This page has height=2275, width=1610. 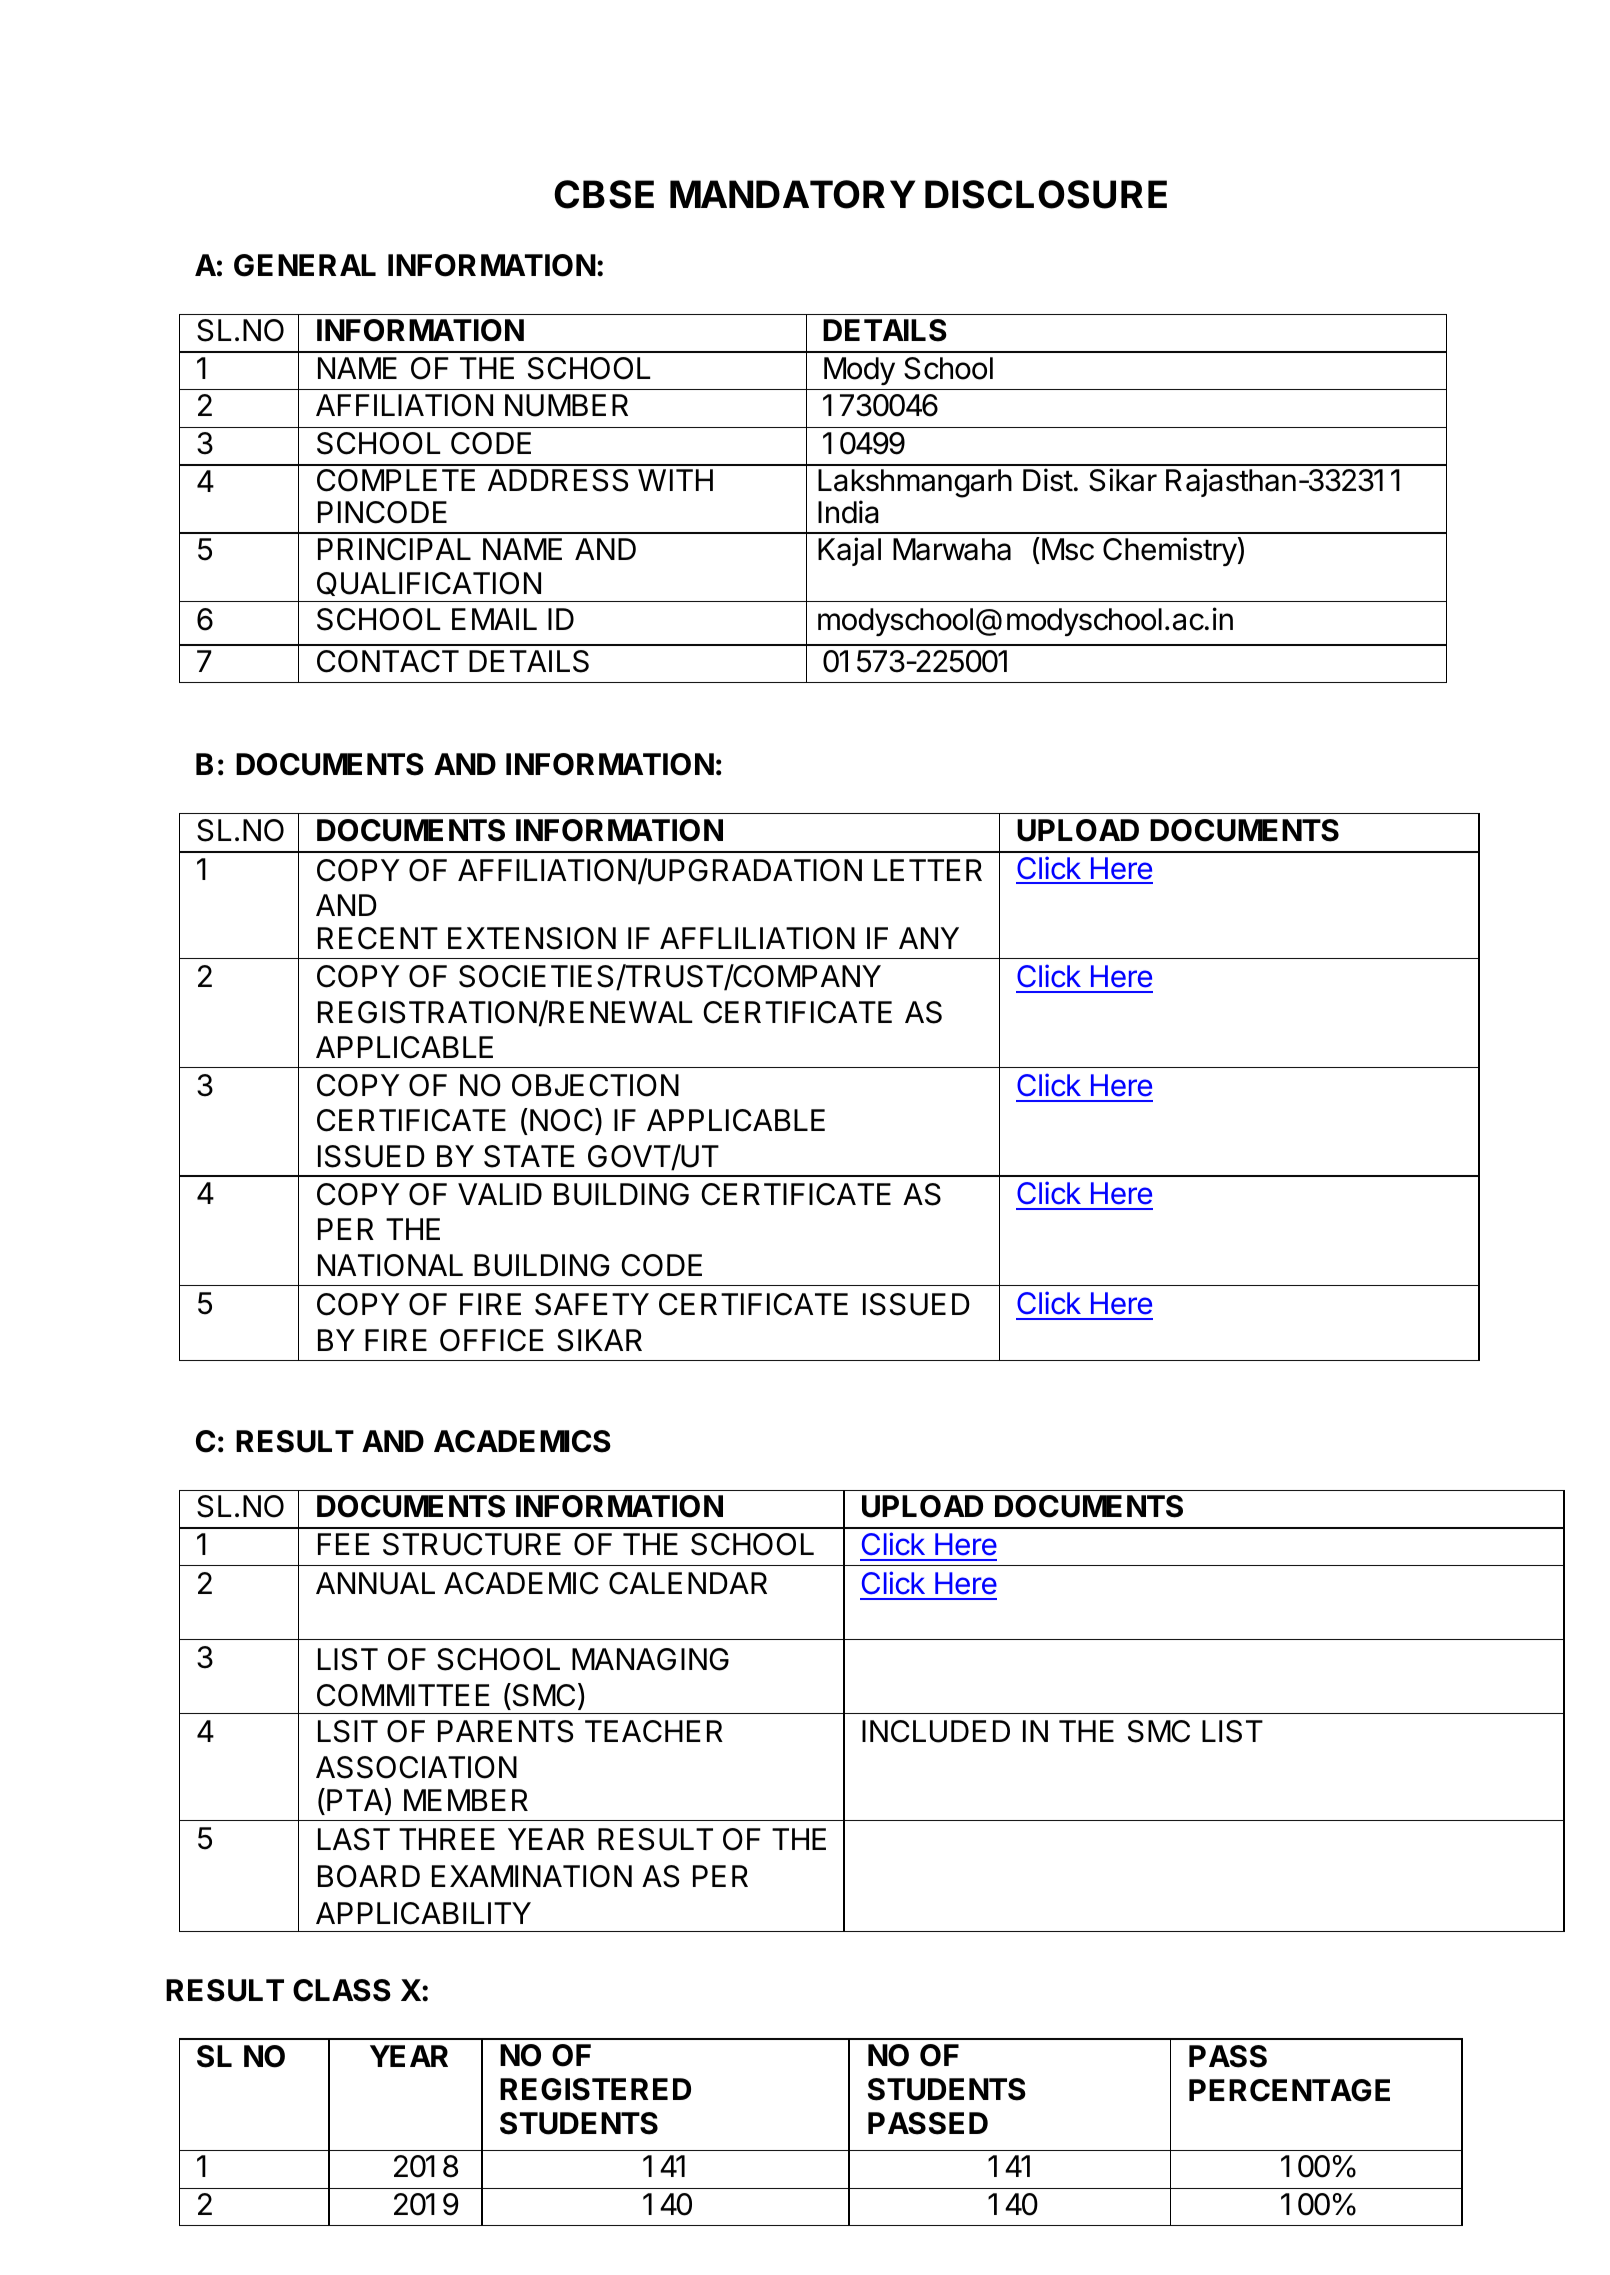 I want to click on MANDATORY, so click(x=792, y=194).
